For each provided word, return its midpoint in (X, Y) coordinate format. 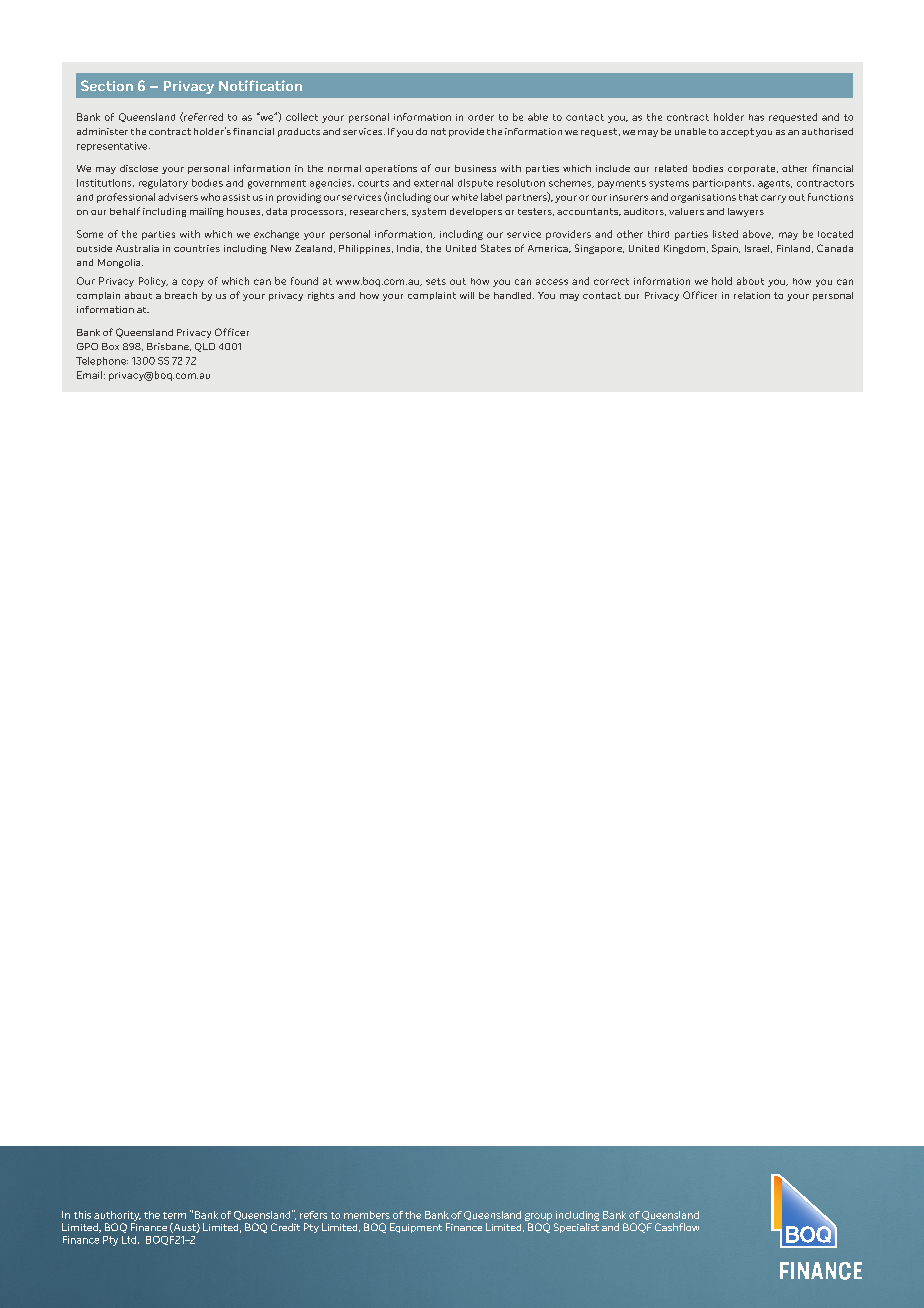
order (481, 117)
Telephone (102, 361)
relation (752, 295)
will (467, 295)
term (174, 1215)
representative (113, 146)
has (756, 117)
